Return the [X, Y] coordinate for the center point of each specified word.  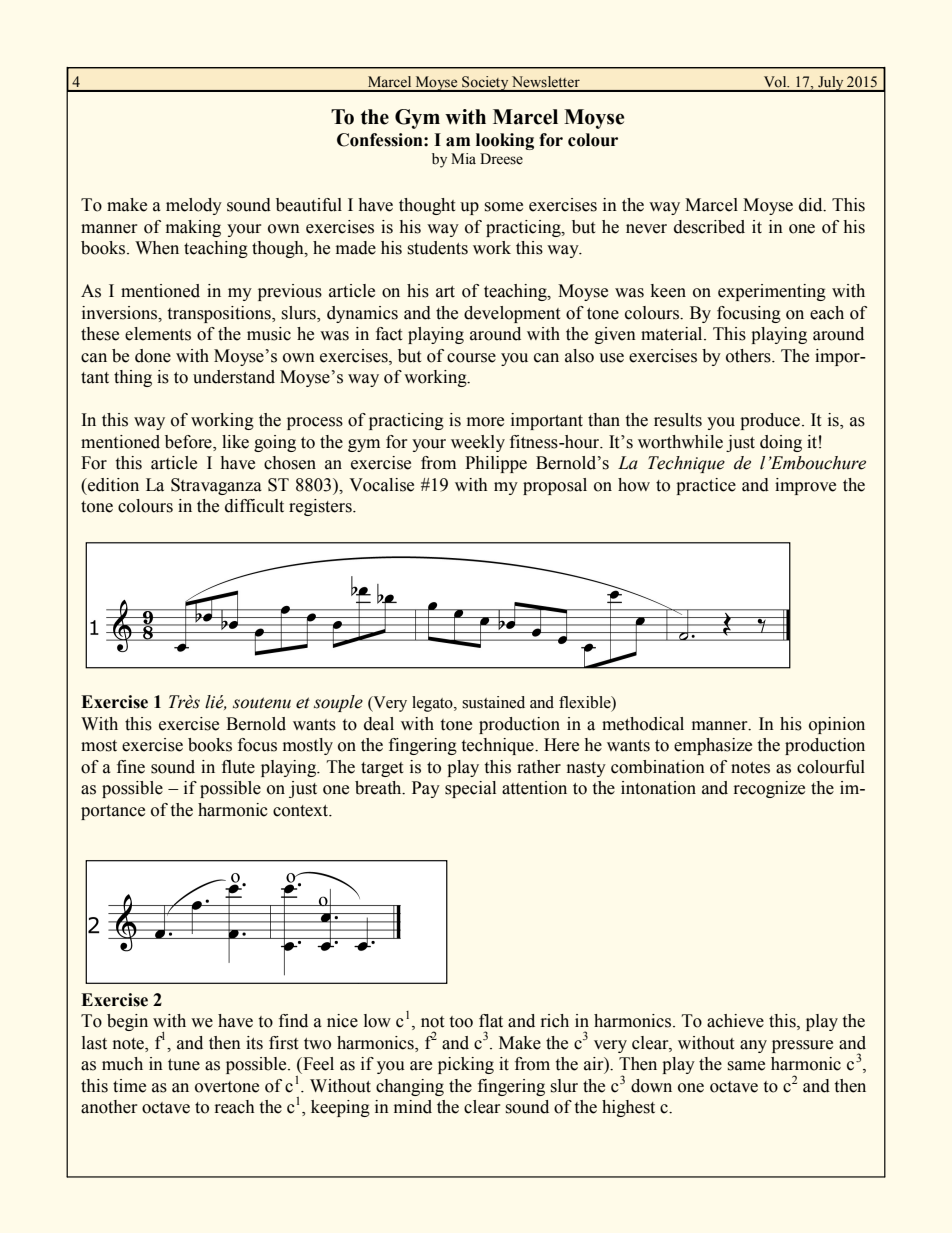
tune [184, 1065]
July [831, 84]
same [746, 1066]
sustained [493, 702]
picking [466, 1065]
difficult [254, 506]
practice [706, 486]
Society [485, 84]
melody [194, 206]
